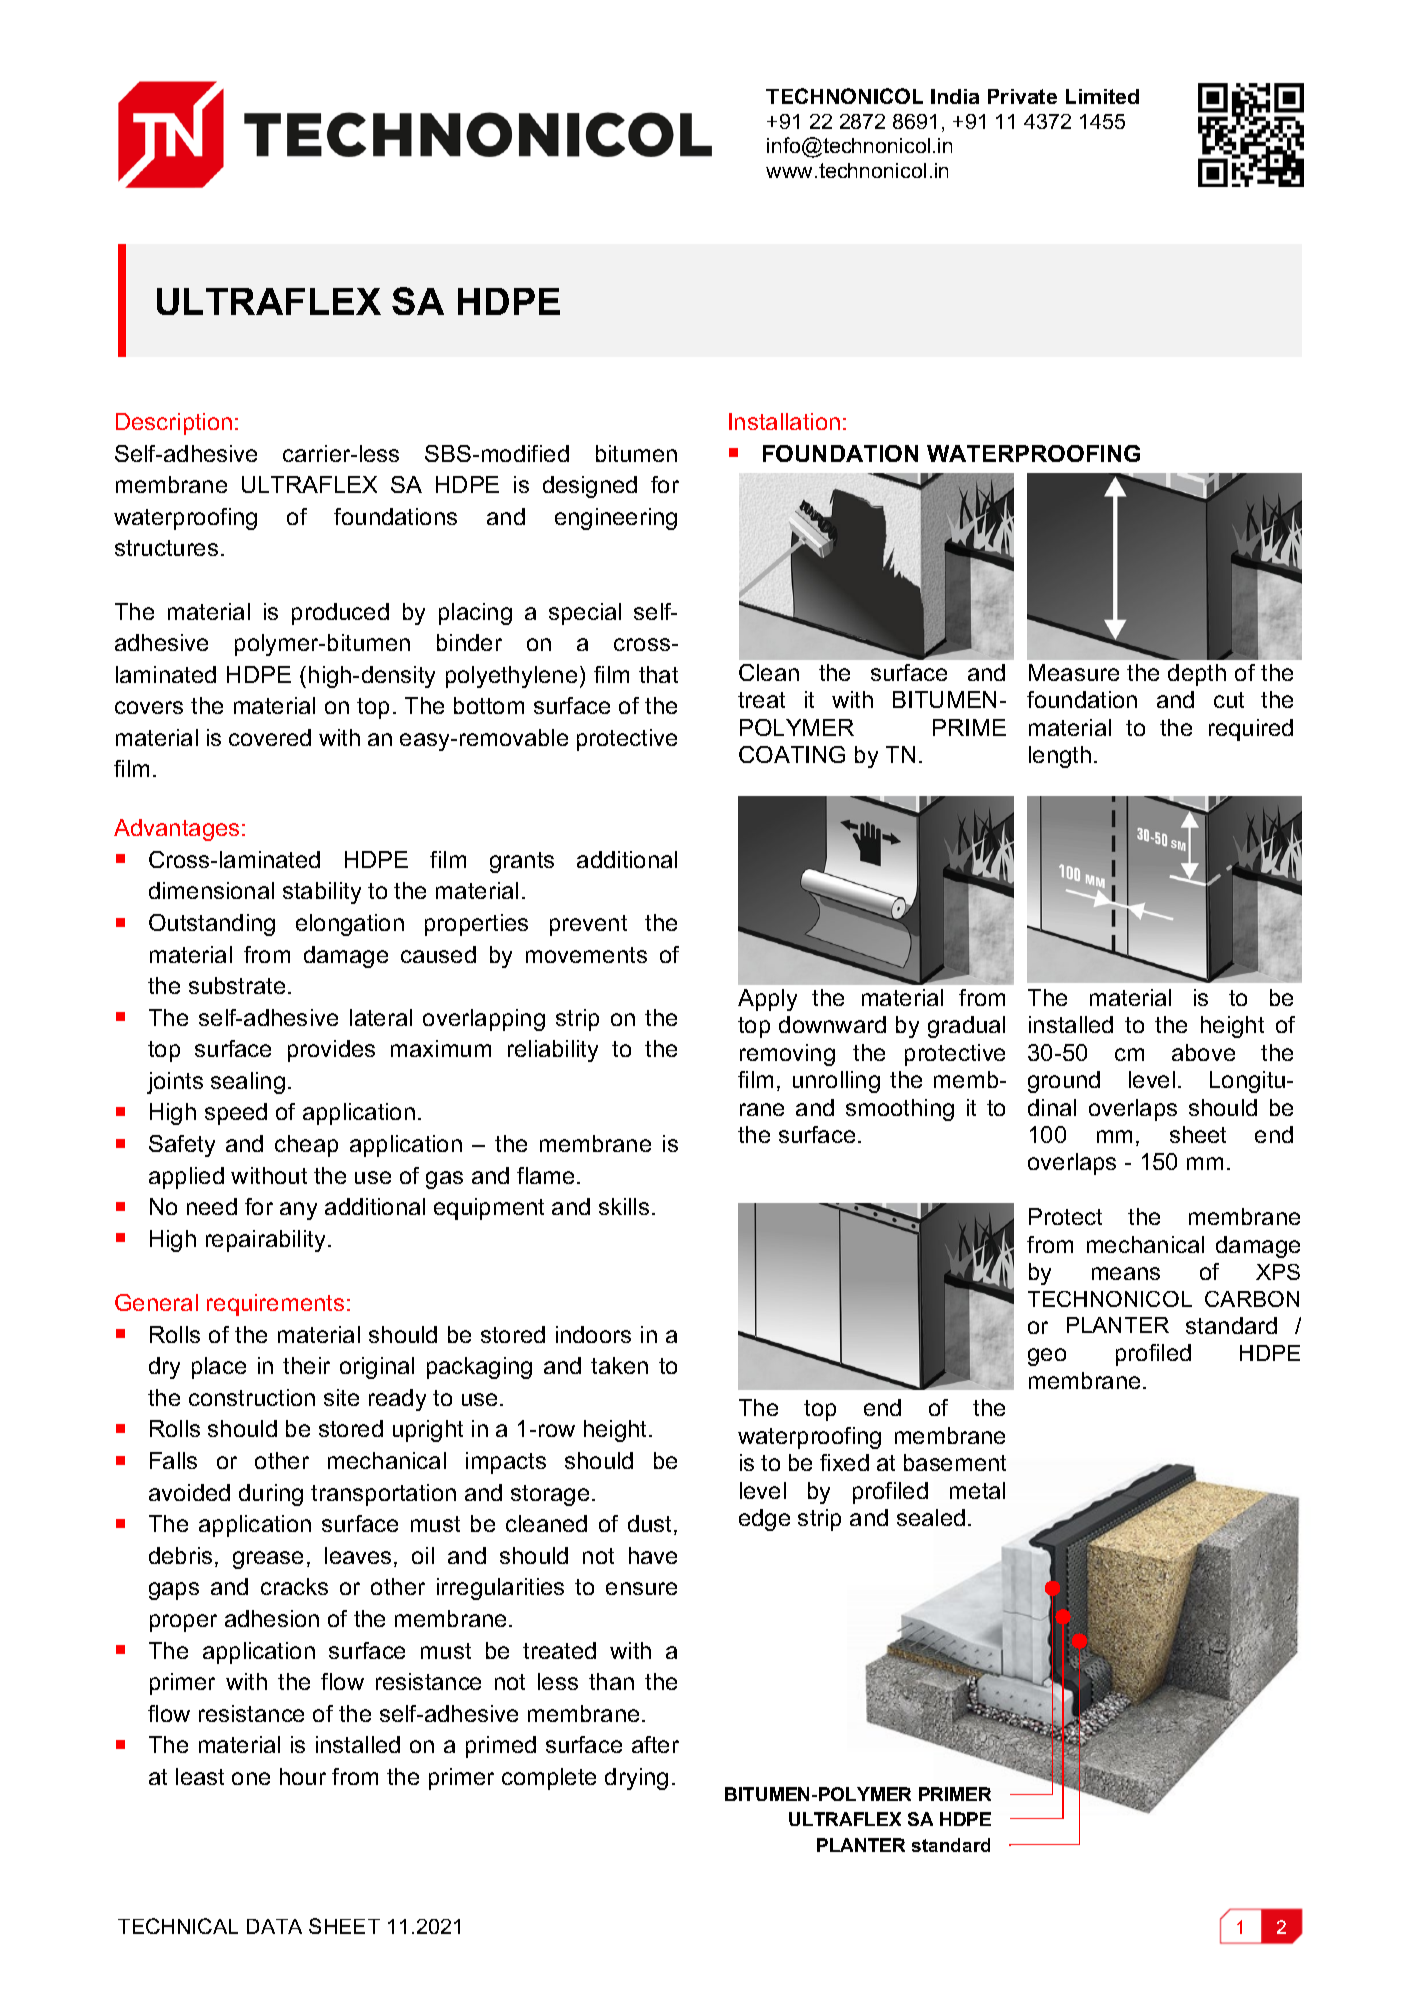 This screenshot has height=2010, width=1423. Describe the element at coordinates (764, 1520) in the screenshot. I see `edge` at that location.
